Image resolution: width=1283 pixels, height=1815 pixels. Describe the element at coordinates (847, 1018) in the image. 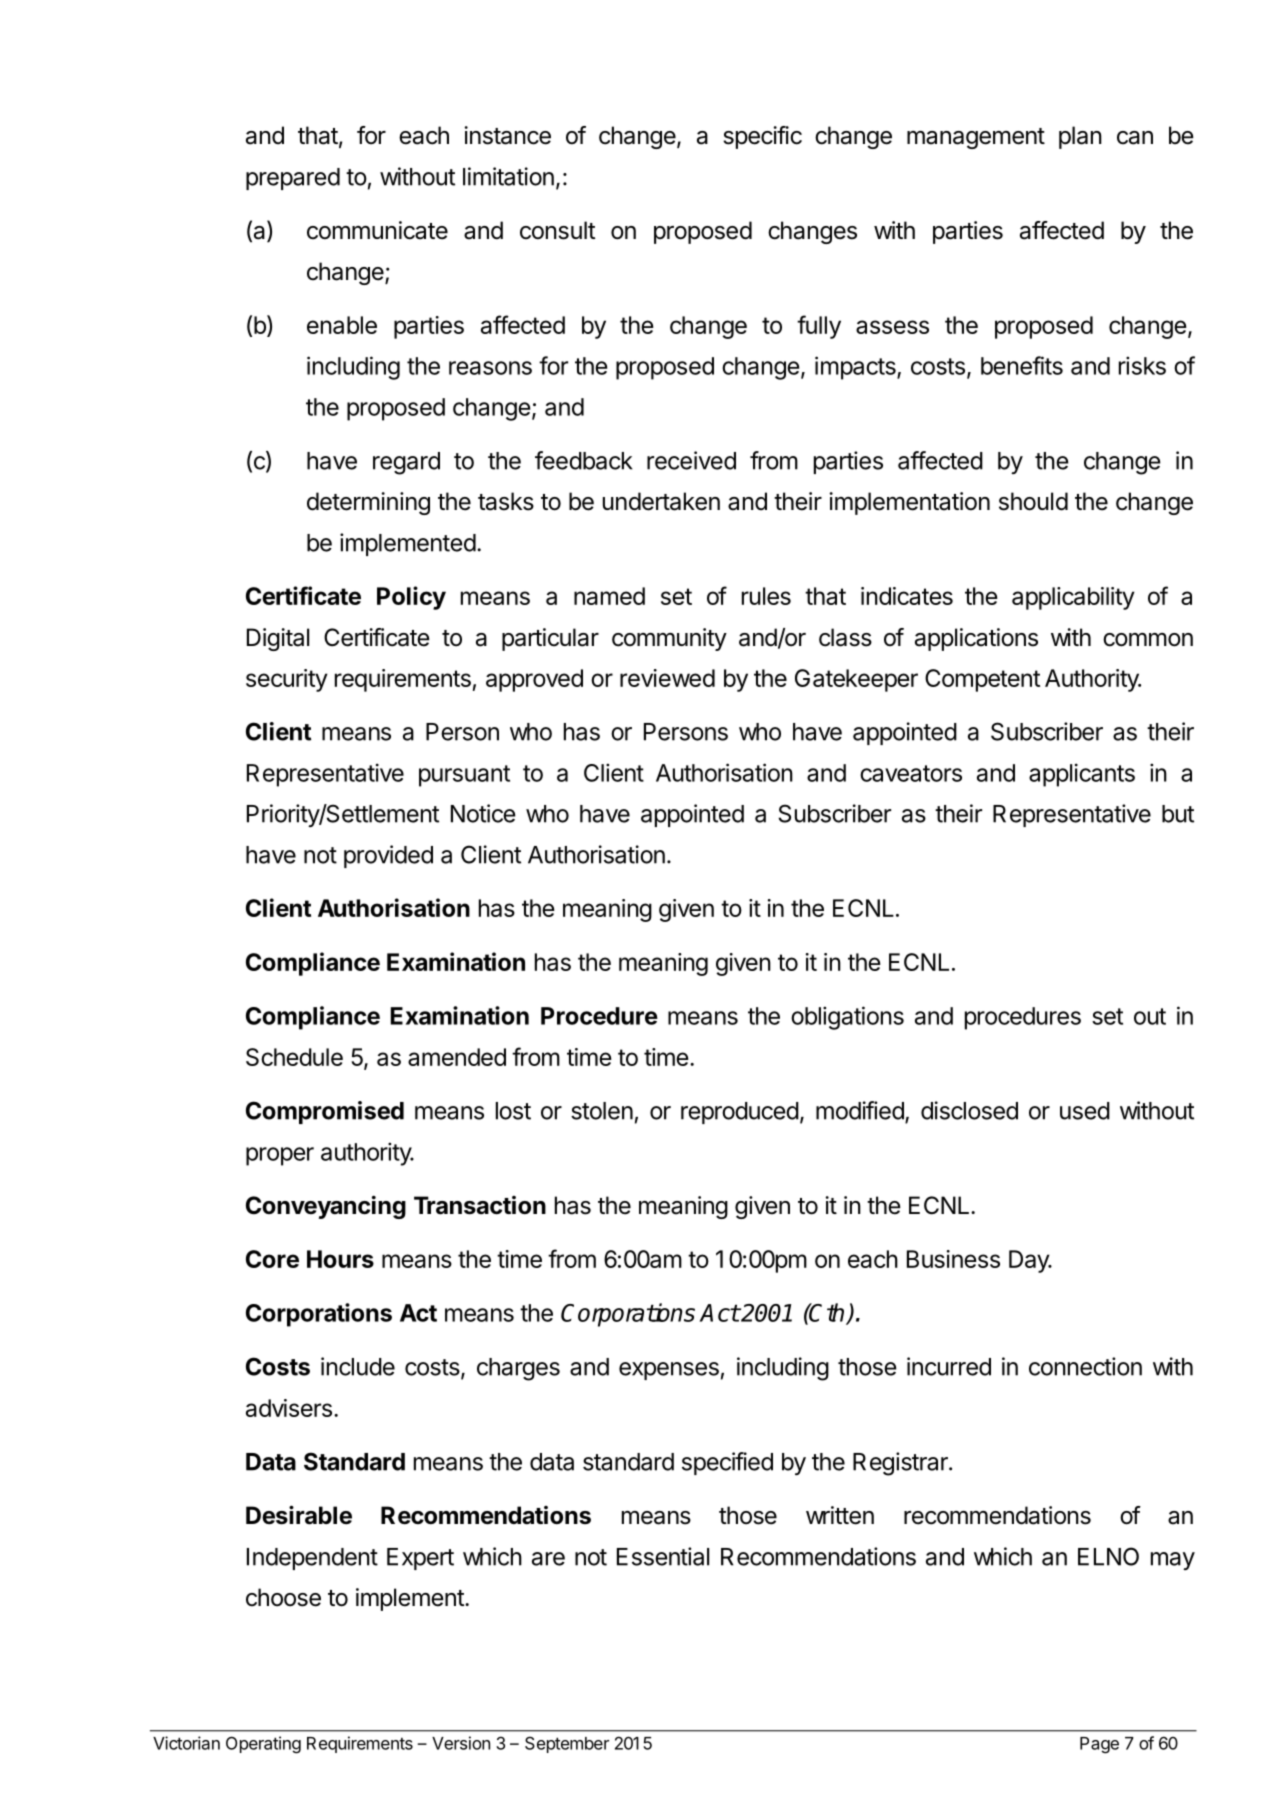

I see `obligations` at that location.
